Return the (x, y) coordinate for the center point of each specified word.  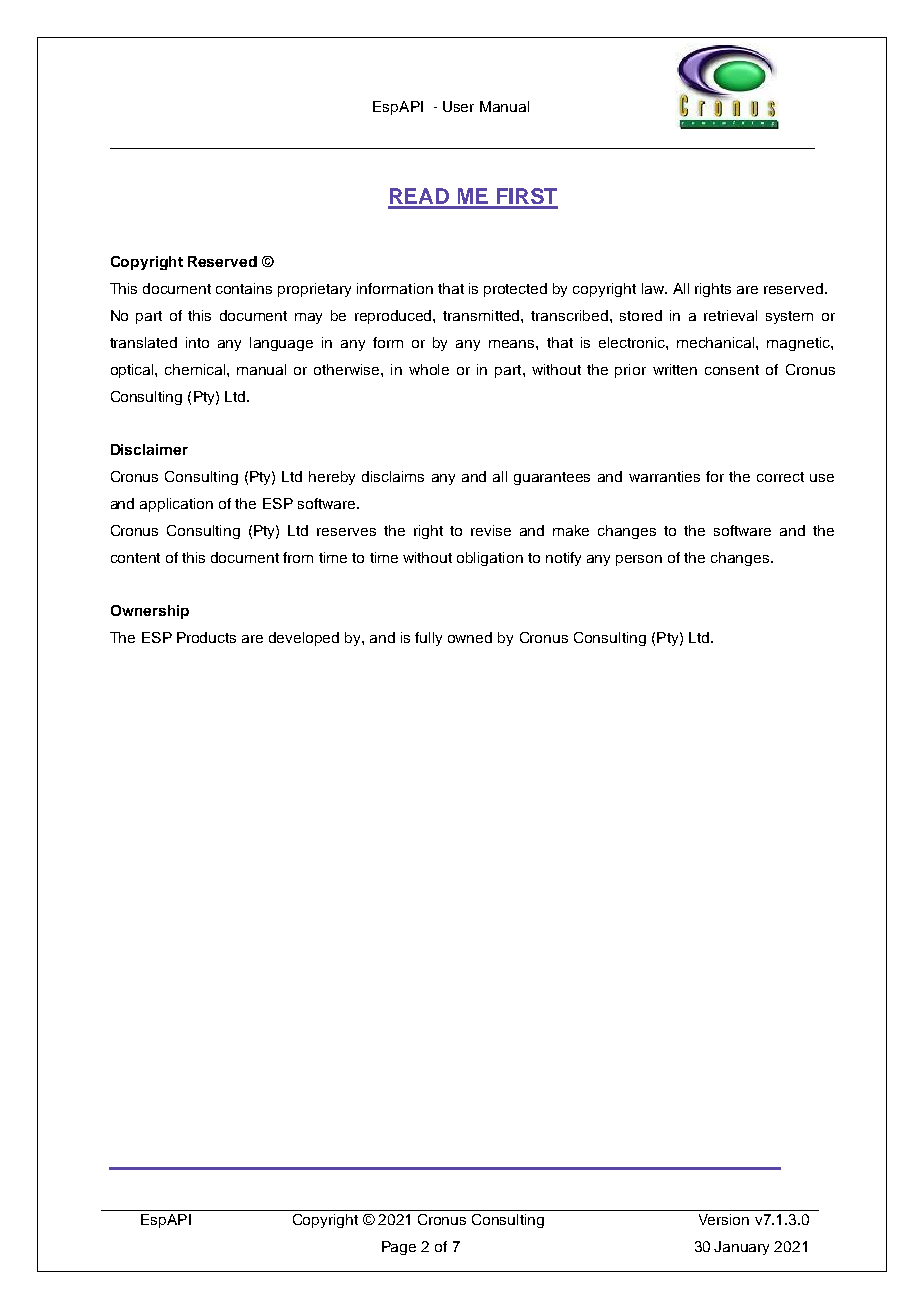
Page (399, 1248)
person (639, 560)
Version (724, 1219)
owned (470, 637)
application (176, 505)
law (654, 288)
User (458, 106)
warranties (664, 476)
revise (491, 530)
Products (206, 637)
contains (244, 288)
